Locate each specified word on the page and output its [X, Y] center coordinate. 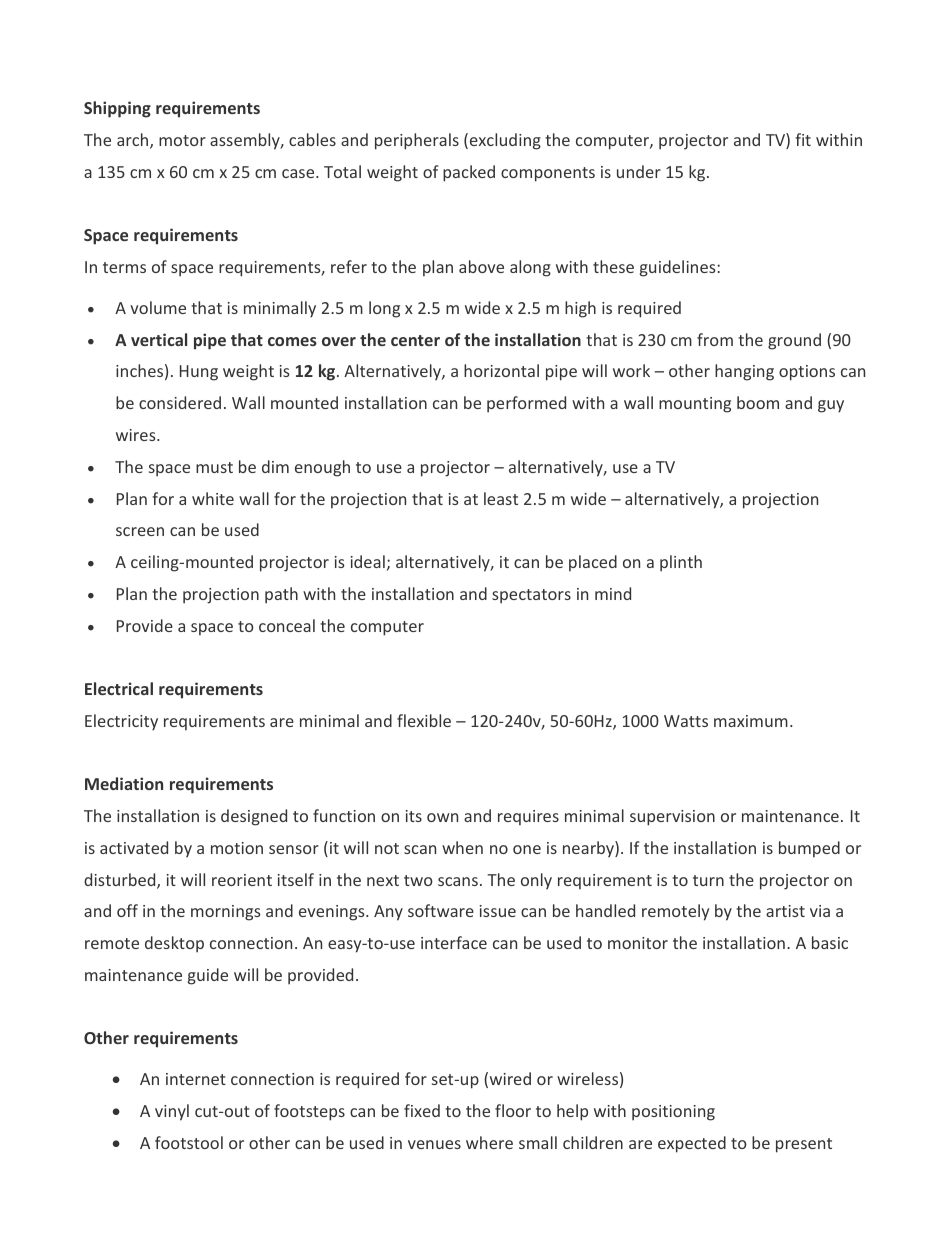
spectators [531, 596]
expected [692, 1144]
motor [182, 140]
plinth [681, 563]
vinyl [172, 1112]
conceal [287, 625]
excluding [505, 141]
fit [803, 139]
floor [513, 1110]
